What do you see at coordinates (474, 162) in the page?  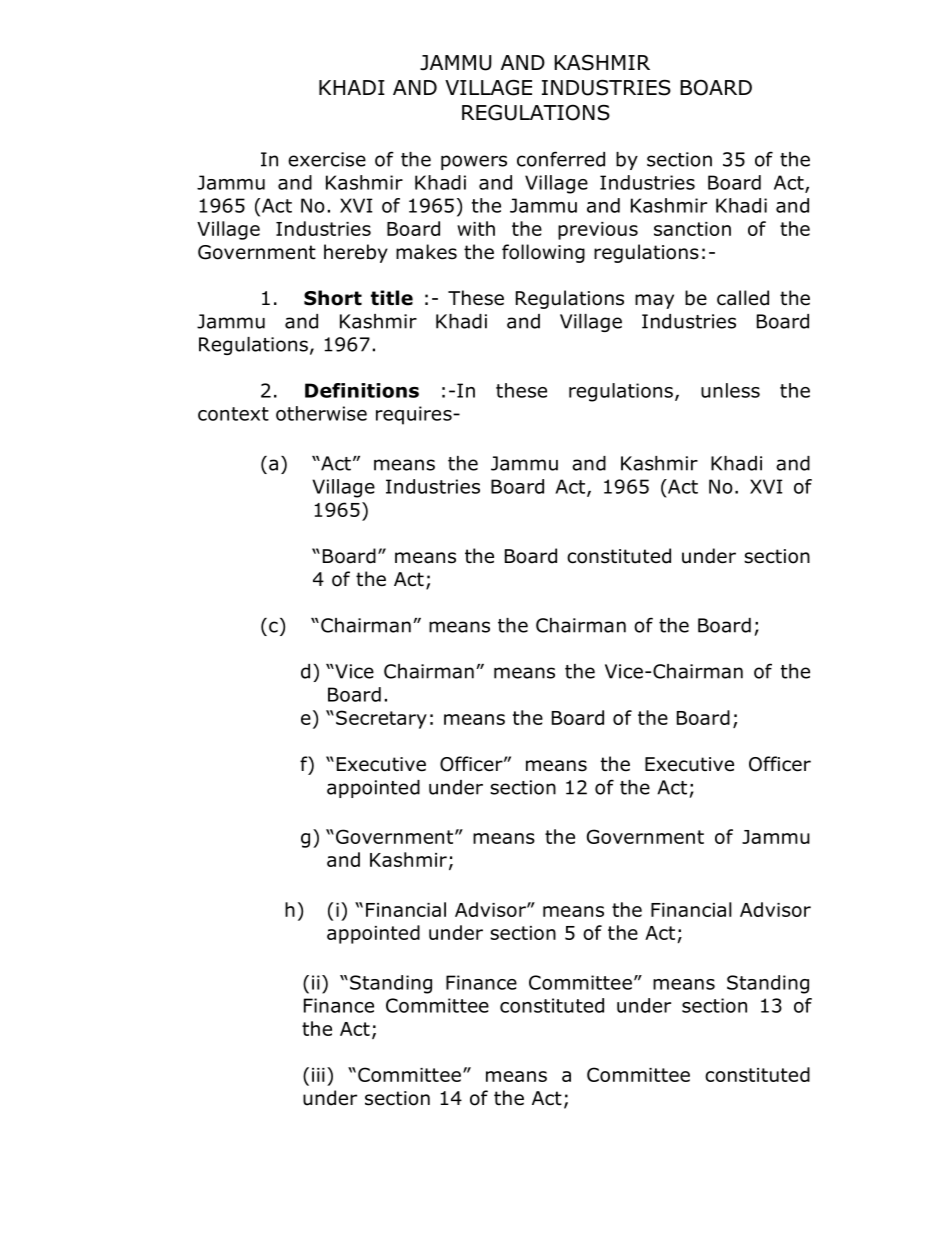 I see `powers` at bounding box center [474, 162].
